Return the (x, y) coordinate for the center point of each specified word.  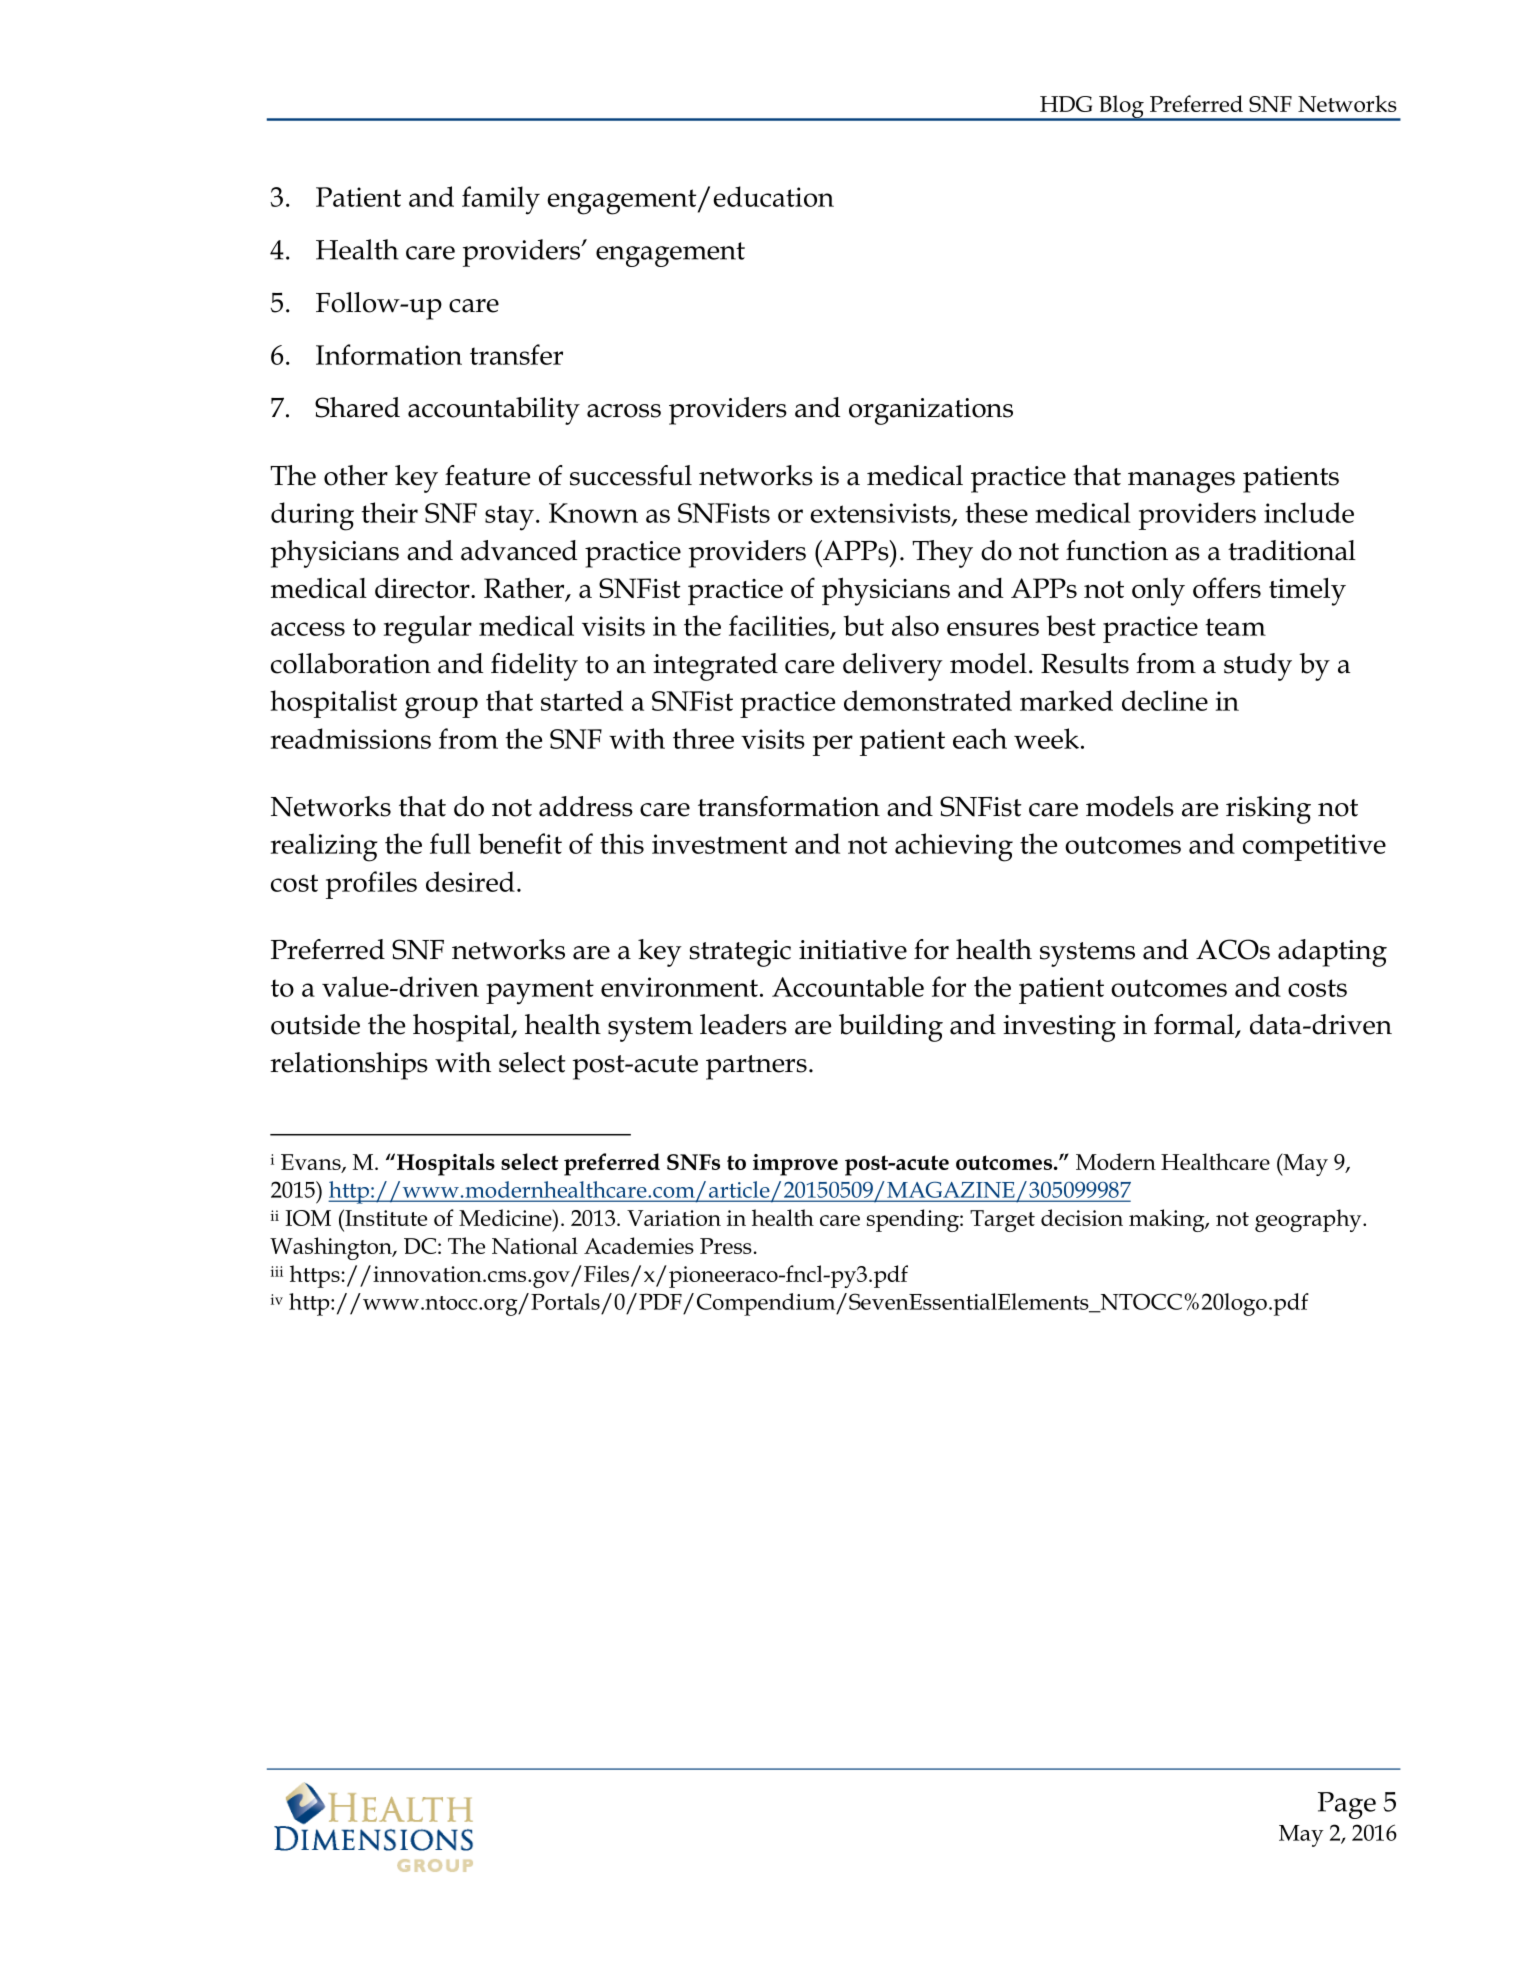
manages (1181, 482)
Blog (1121, 108)
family (501, 200)
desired (470, 881)
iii (277, 1271)
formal (1195, 1025)
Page (1347, 1805)
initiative (853, 950)
